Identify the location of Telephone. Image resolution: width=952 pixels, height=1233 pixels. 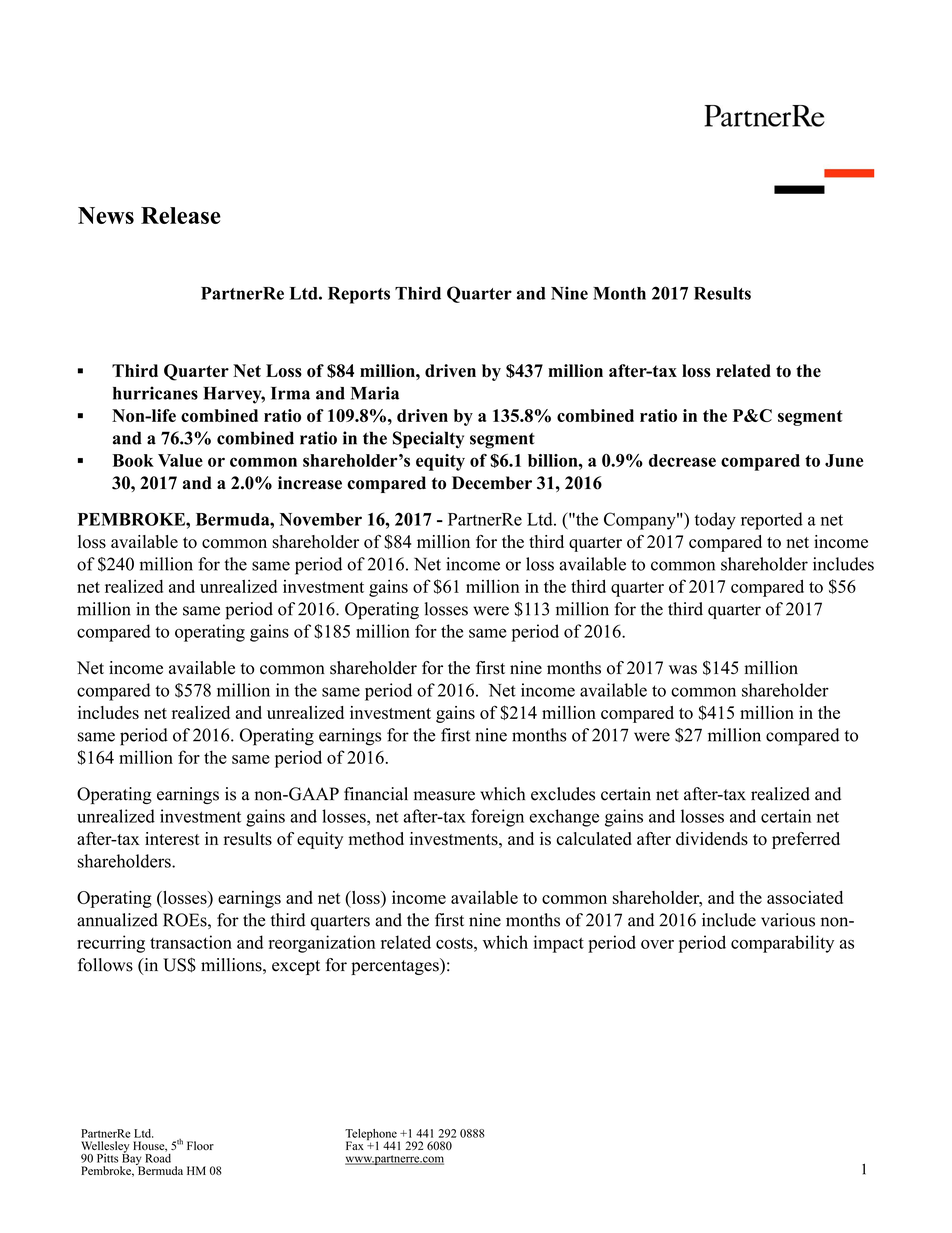
(372, 1136).
